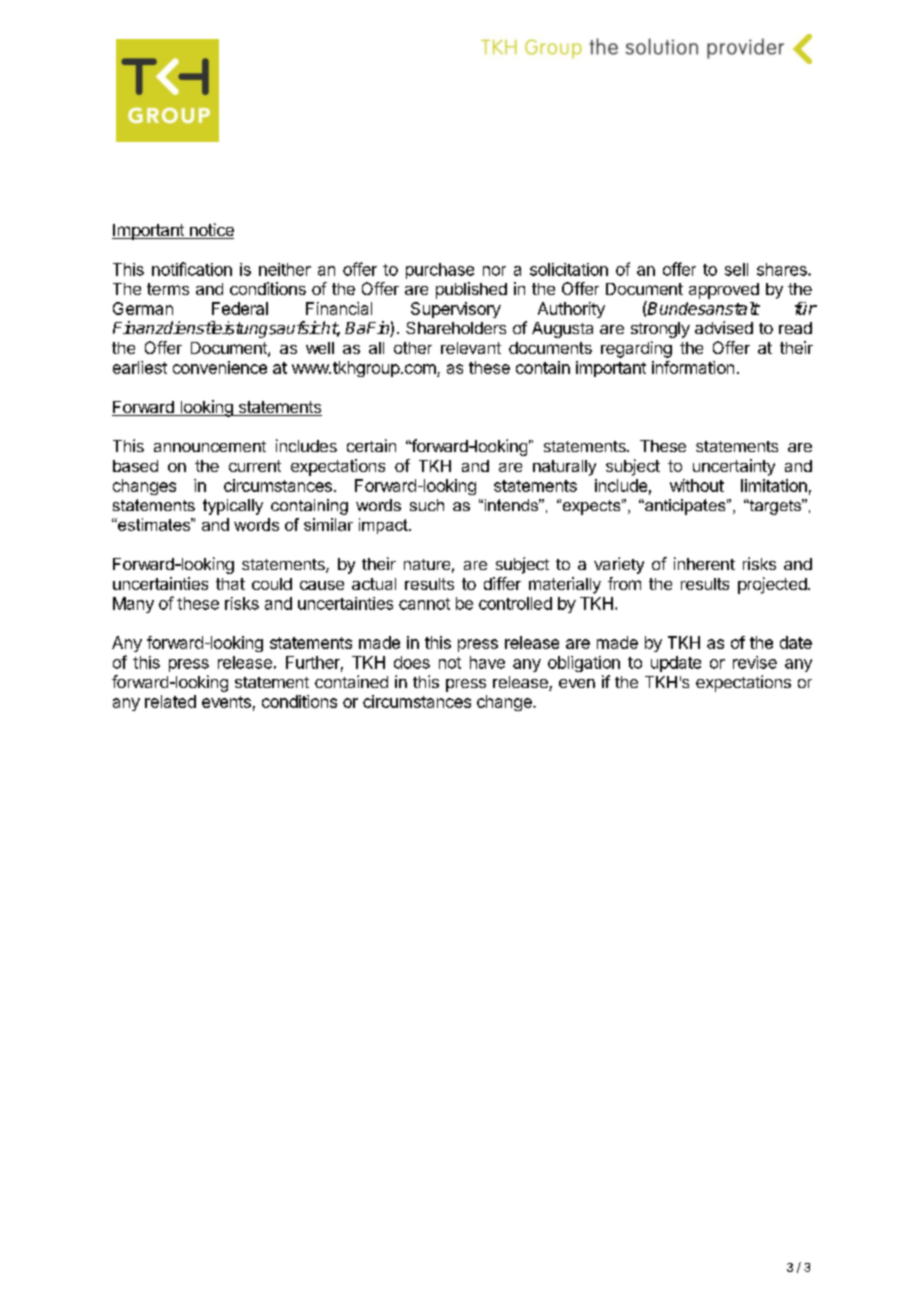 This document has height=1308, width=924. I want to click on convenience, so click(220, 367).
